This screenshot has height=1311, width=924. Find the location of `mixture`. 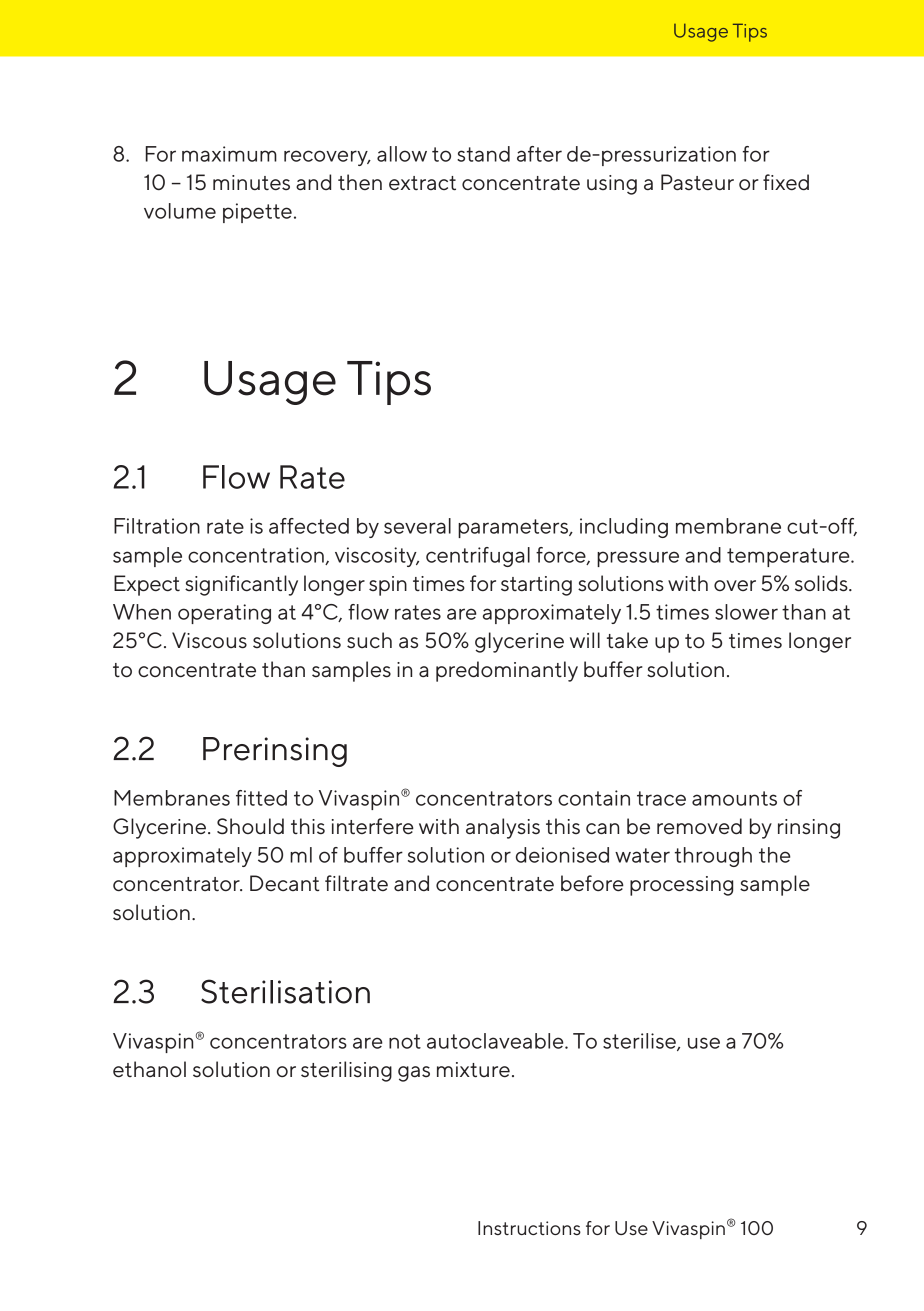

mixture is located at coordinates (473, 1069).
